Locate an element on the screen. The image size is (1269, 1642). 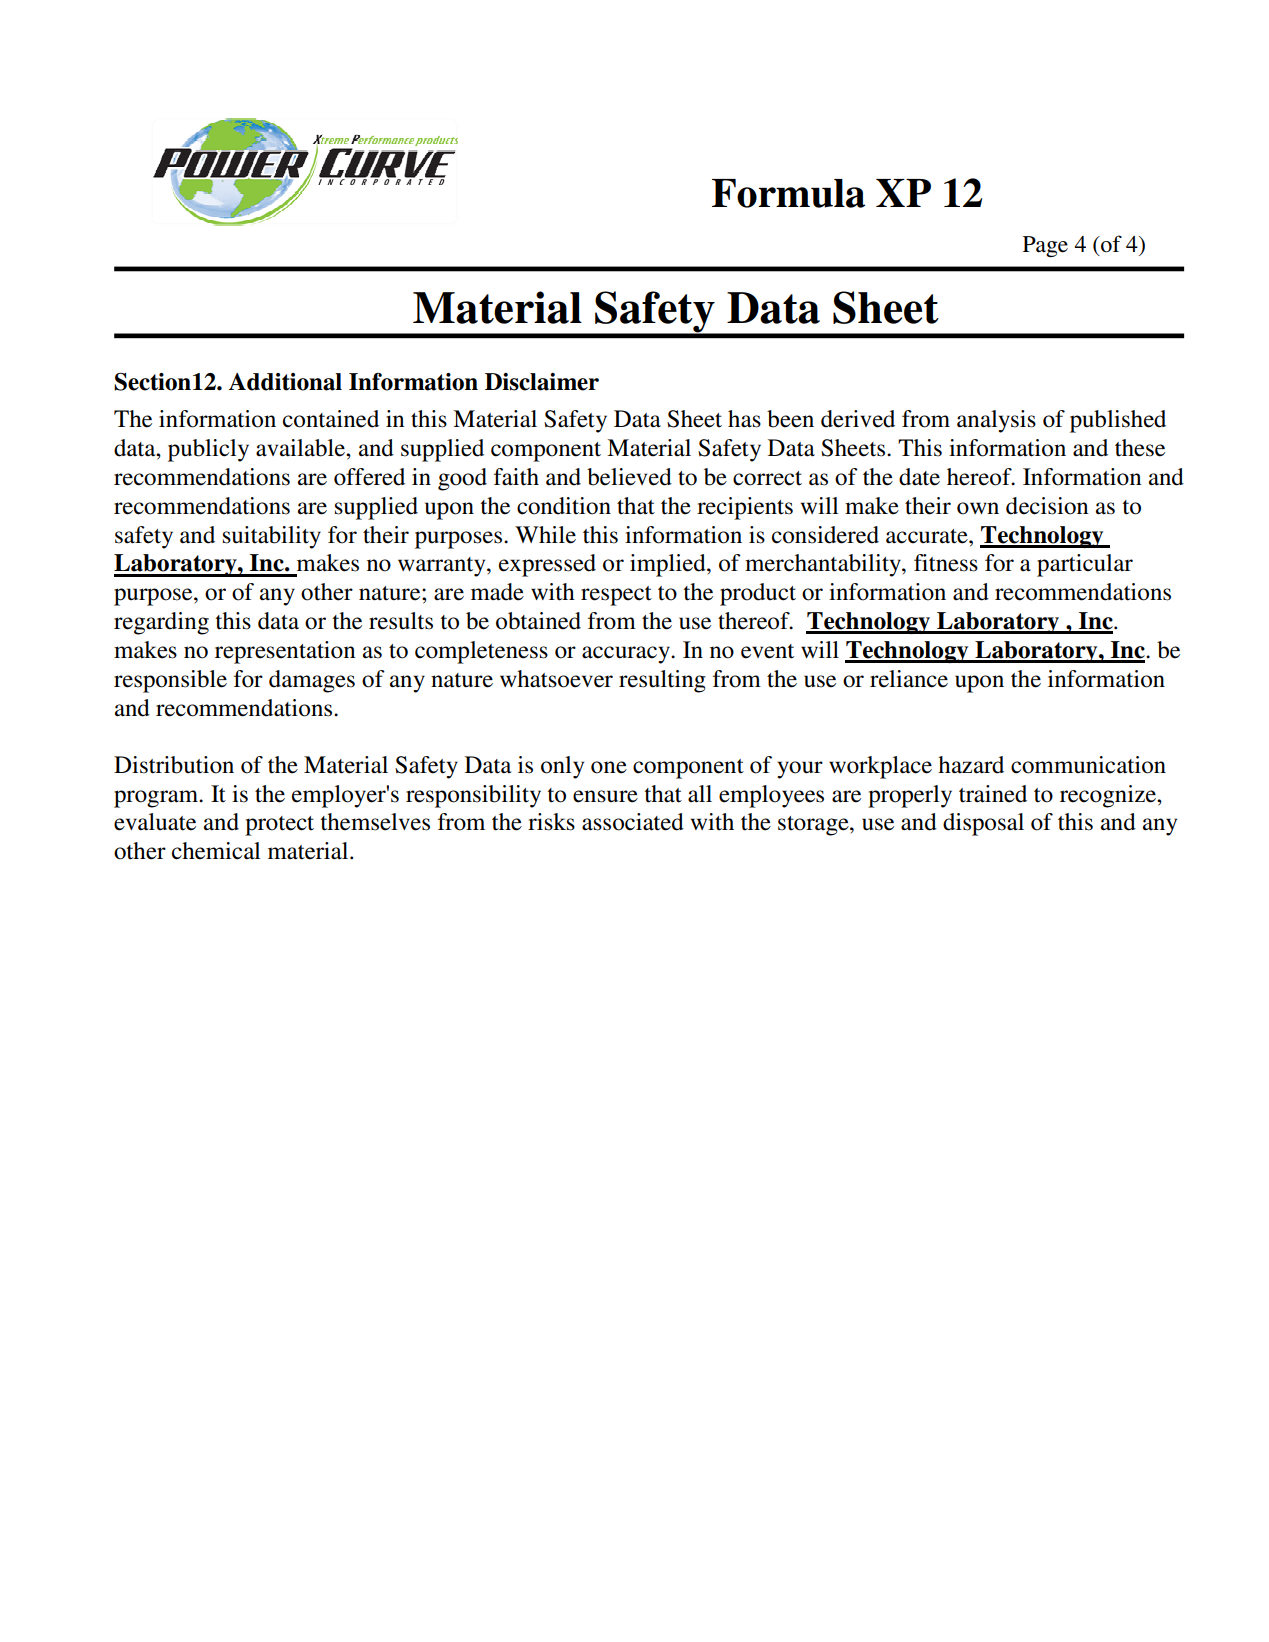
protect is located at coordinates (279, 826).
